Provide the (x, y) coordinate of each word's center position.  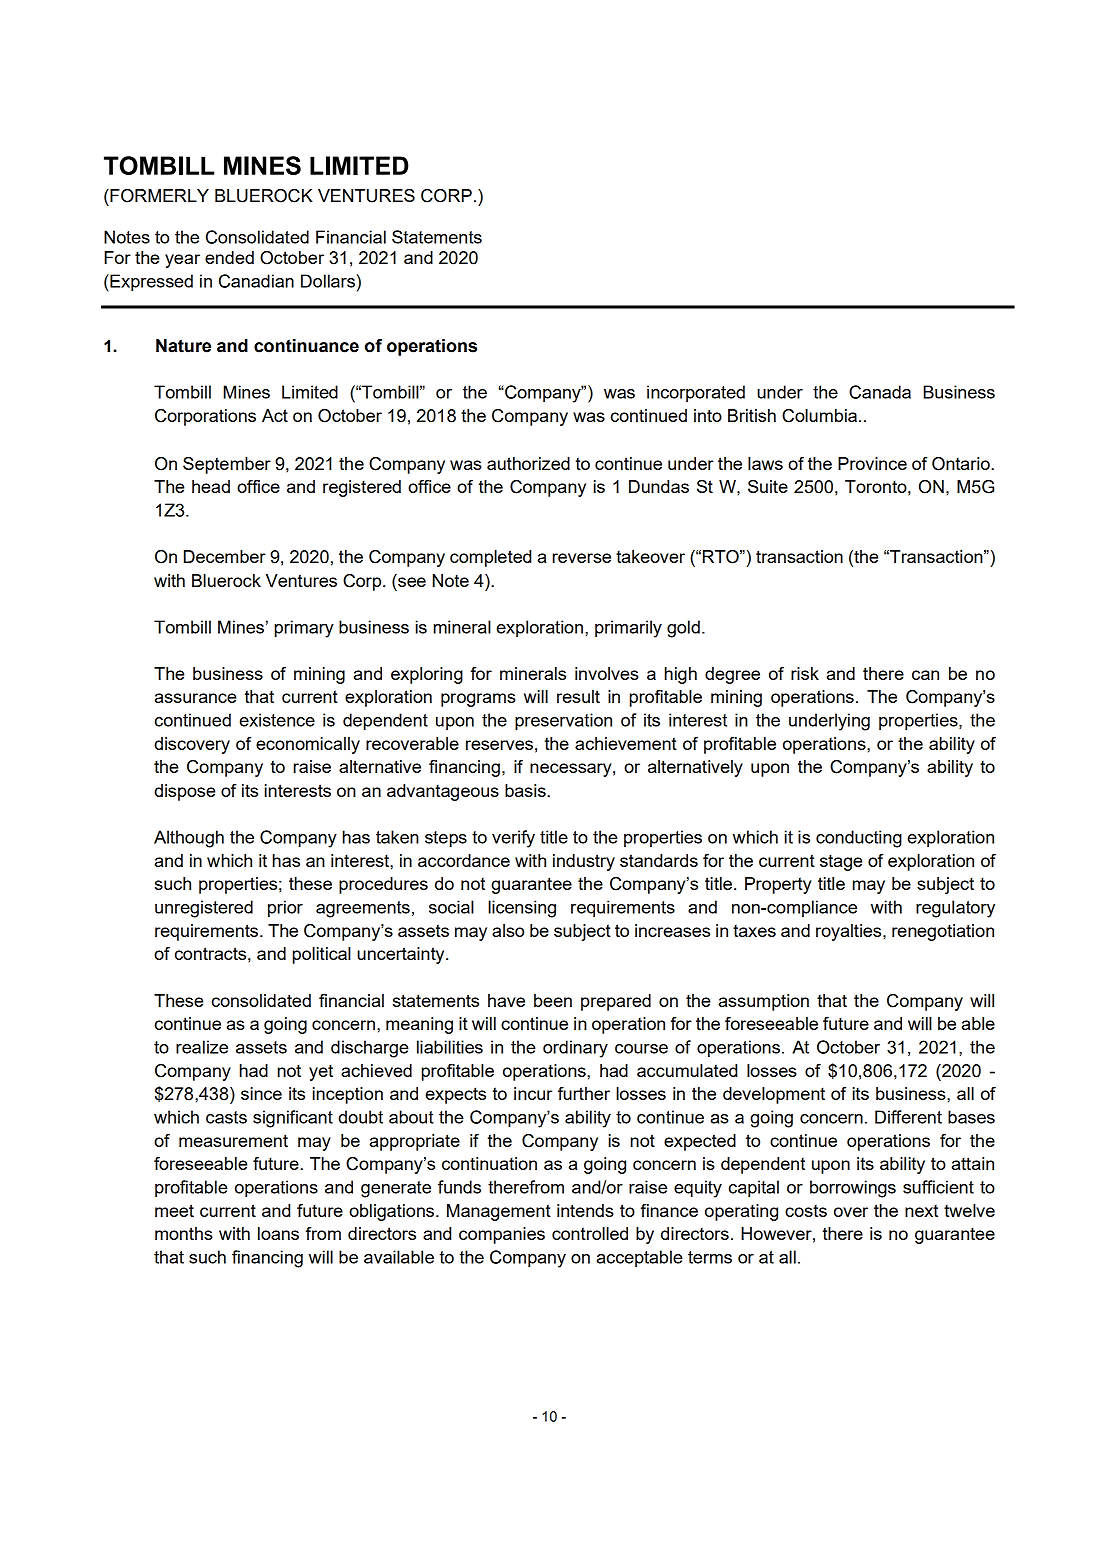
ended (229, 257)
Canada (880, 392)
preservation (563, 721)
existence (277, 720)
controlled (590, 1233)
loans (278, 1233)
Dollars (328, 281)
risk (805, 673)
